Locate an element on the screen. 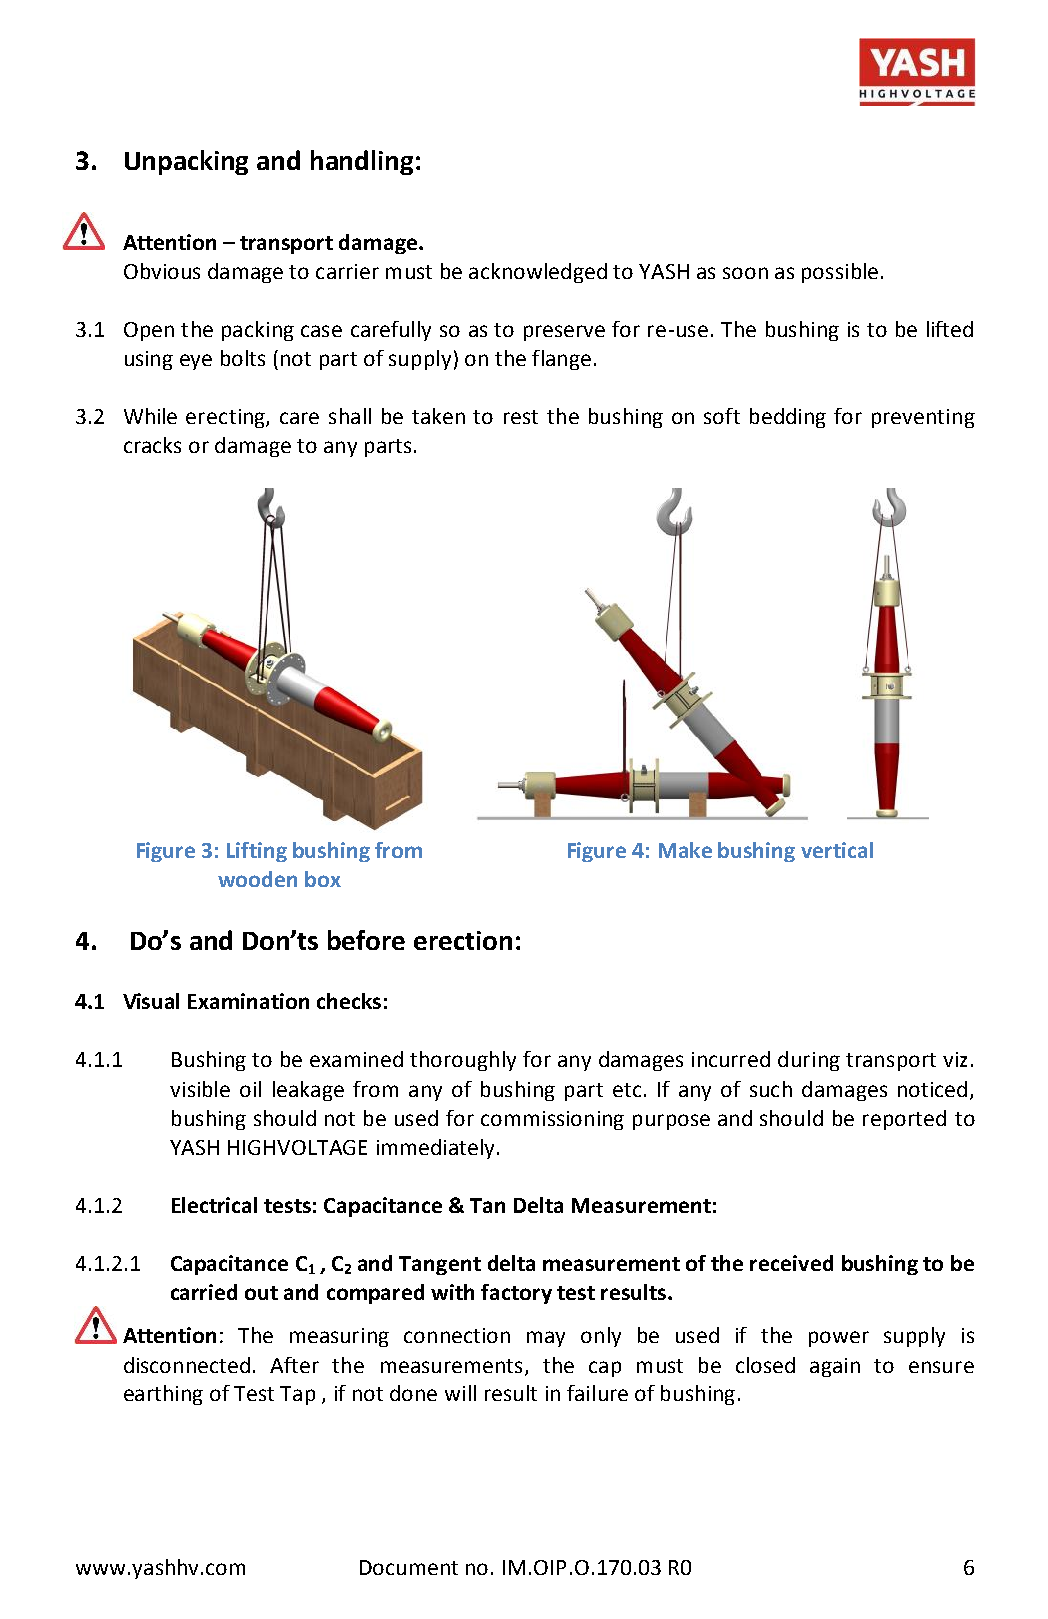 This screenshot has width=1048, height=1619. erection is located at coordinates (463, 940).
